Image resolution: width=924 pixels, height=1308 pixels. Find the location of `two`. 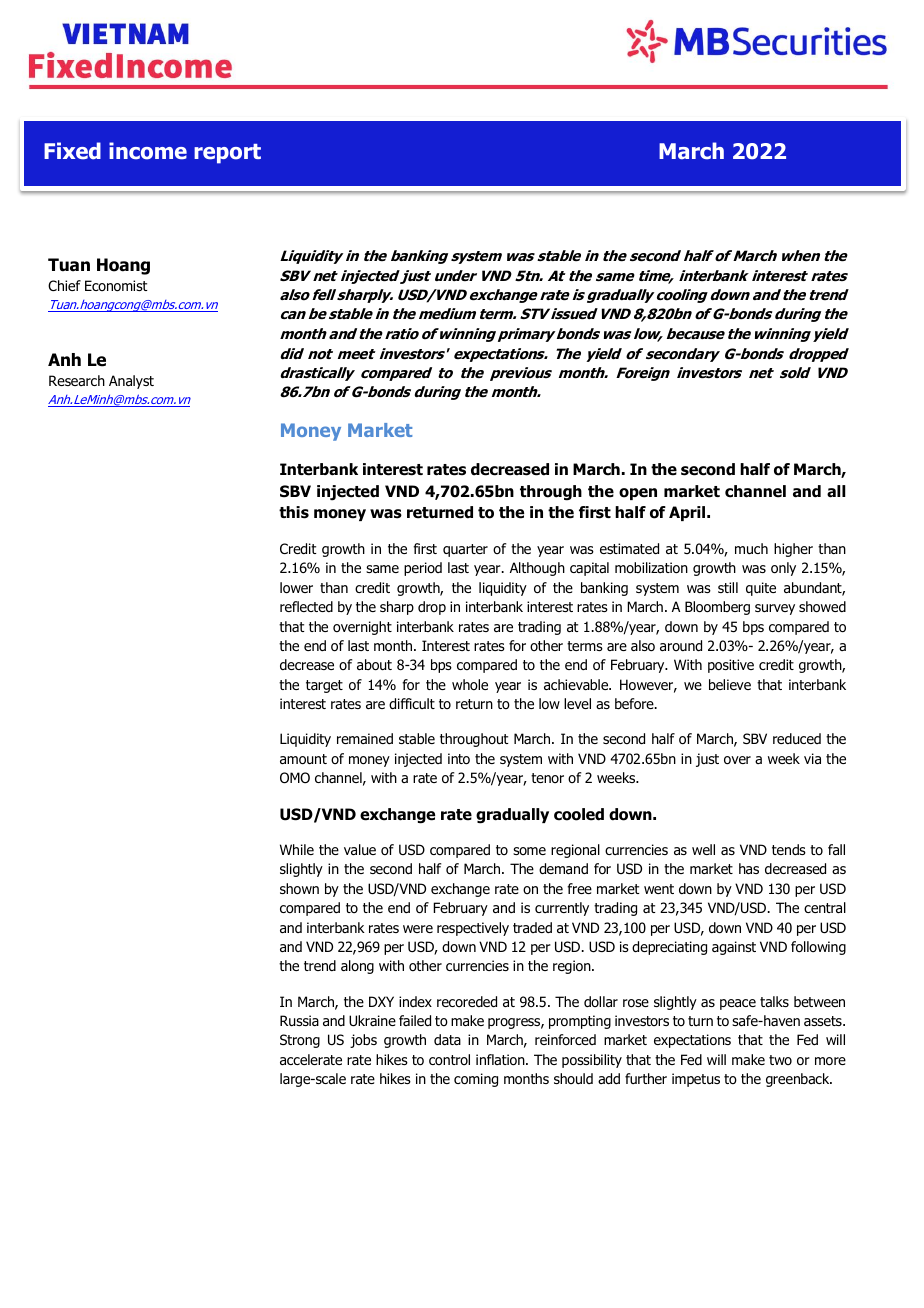

two is located at coordinates (780, 1060).
